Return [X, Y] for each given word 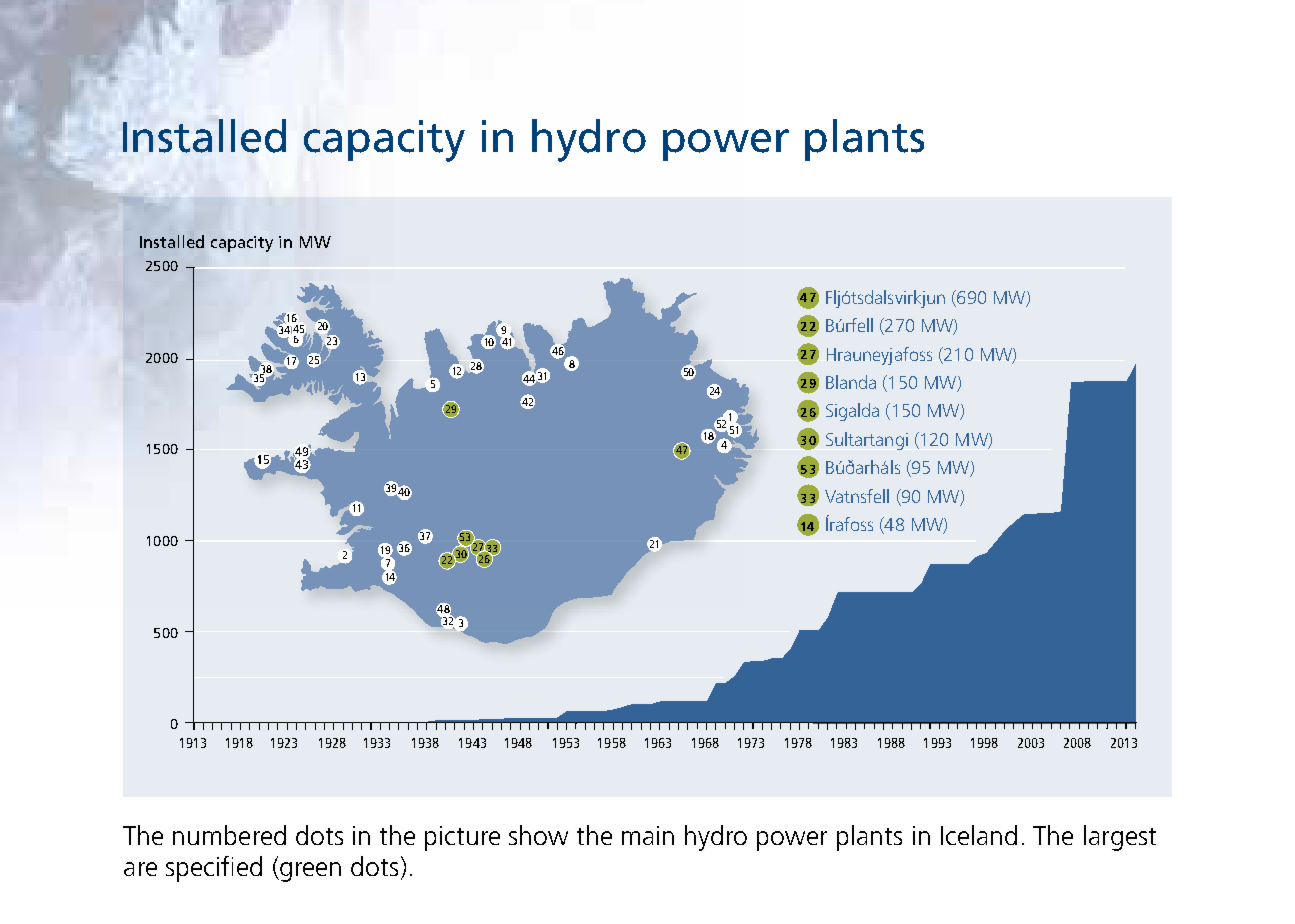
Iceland [979, 835]
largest [1120, 838]
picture [462, 838]
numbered [229, 835]
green [309, 872]
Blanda [851, 382]
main [648, 835]
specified [214, 869]
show [538, 835]
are [140, 869]
